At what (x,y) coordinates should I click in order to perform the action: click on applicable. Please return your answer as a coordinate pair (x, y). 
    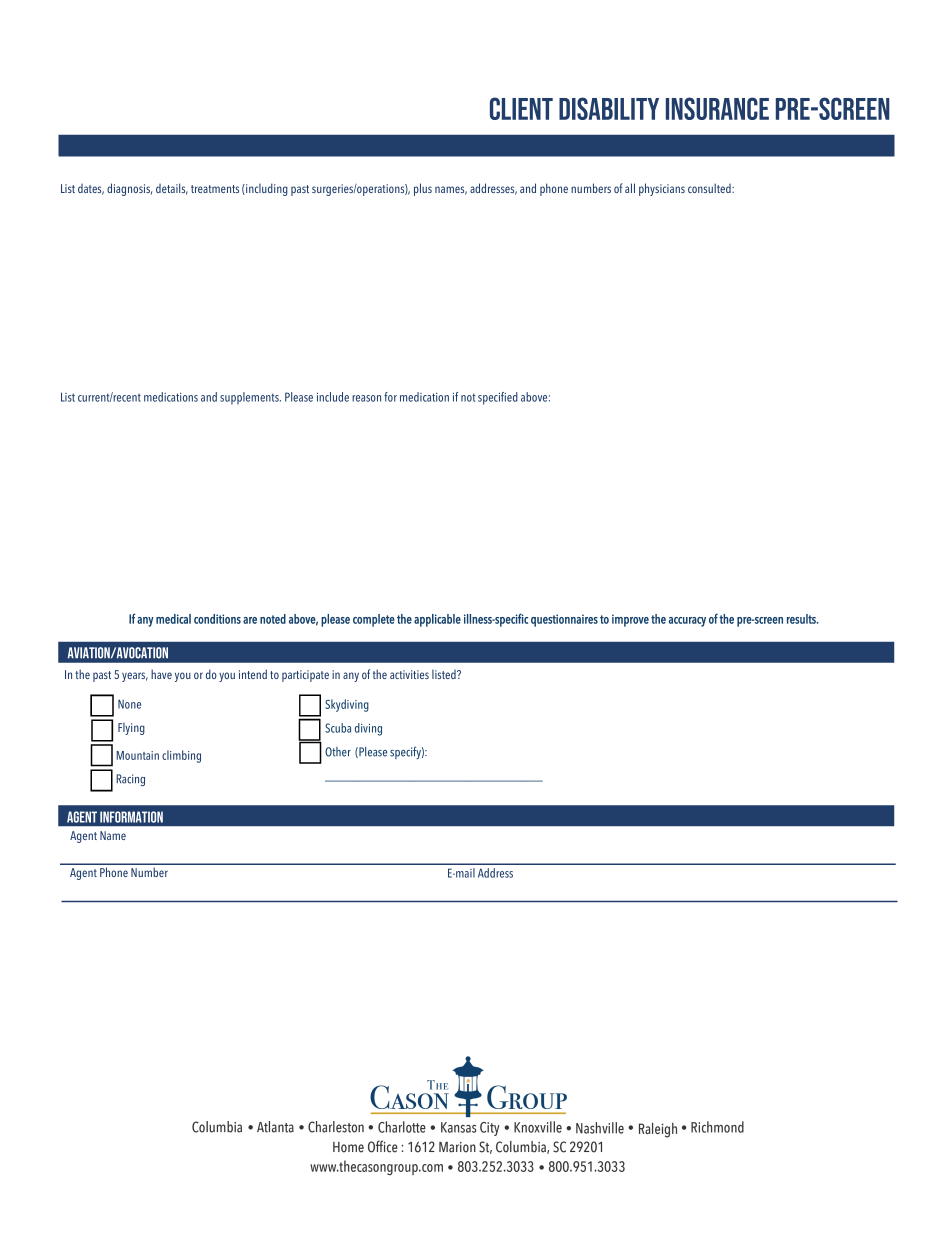
    Looking at the image, I should click on (437, 620).
